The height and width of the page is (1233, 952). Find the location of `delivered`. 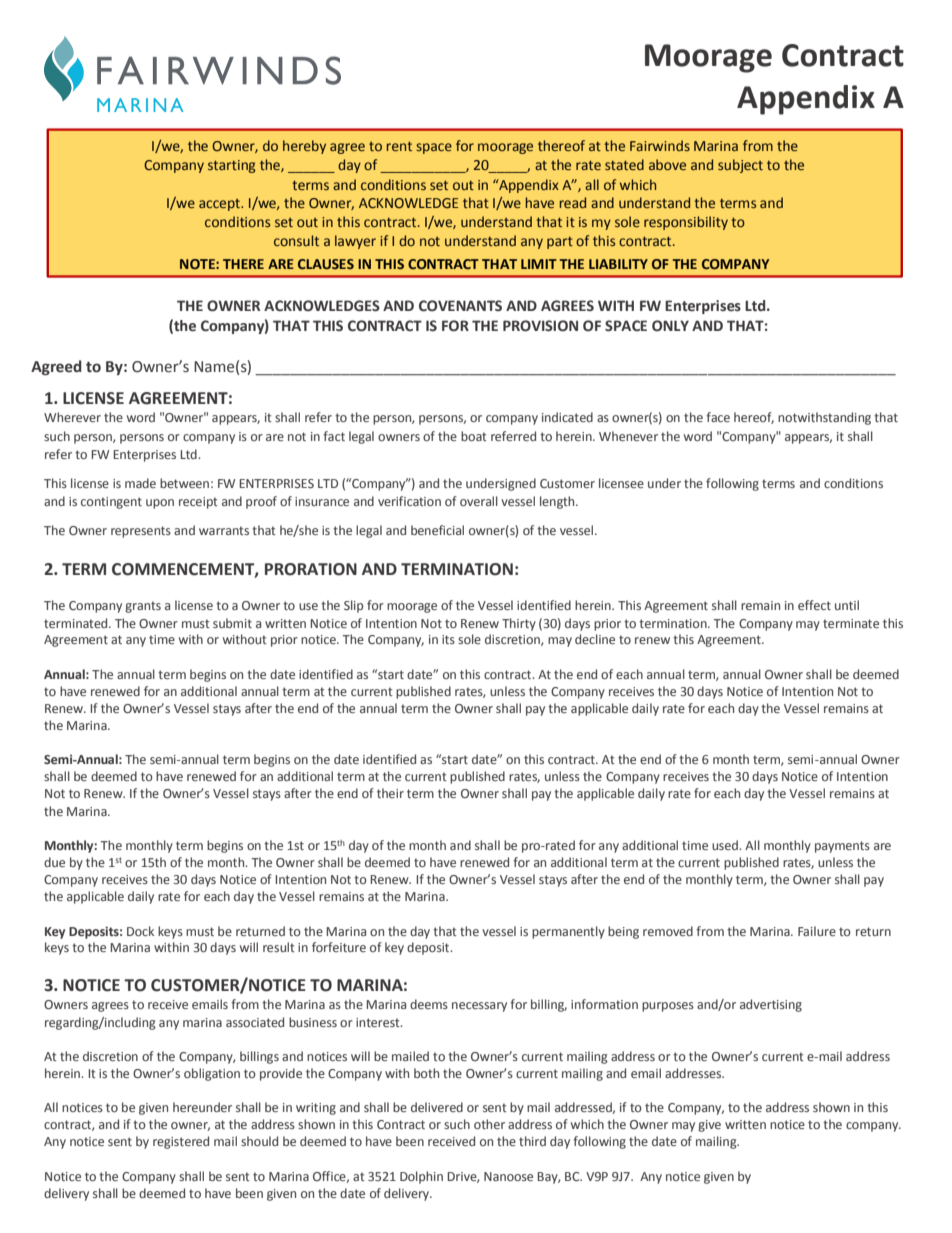

delivered is located at coordinates (437, 1107).
